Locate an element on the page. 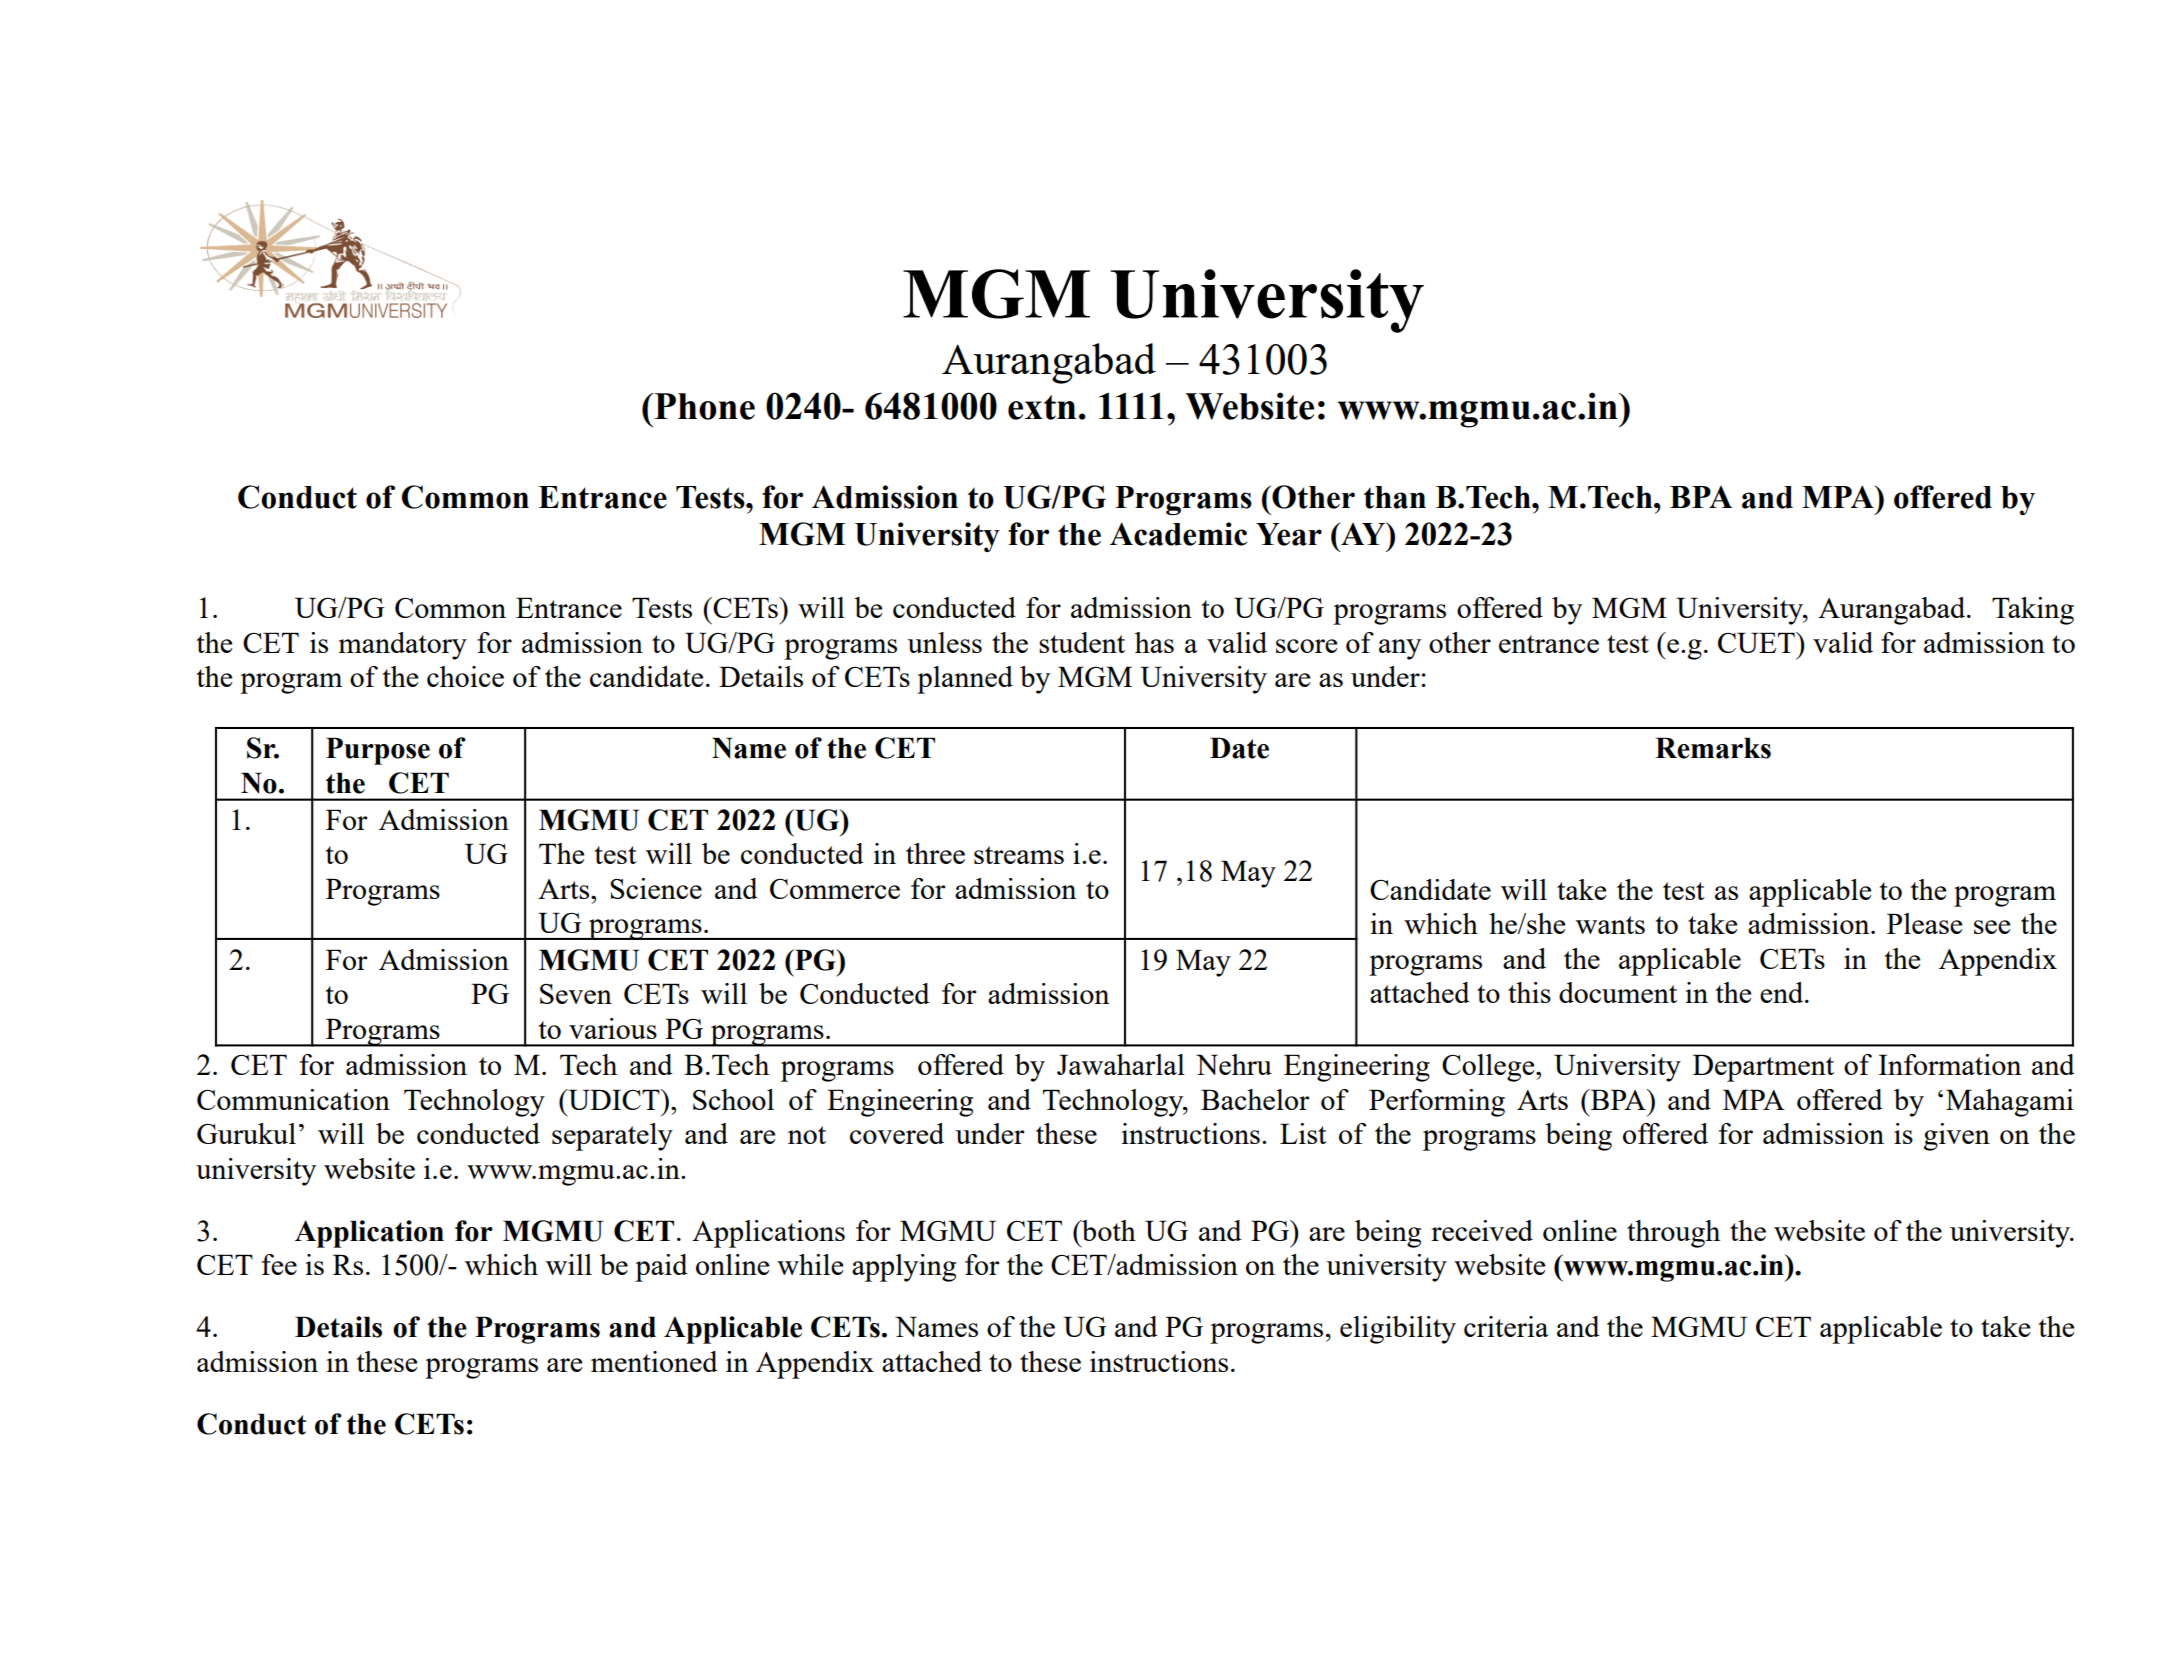 The height and width of the page is (1671, 2162). Phone is located at coordinates (703, 406).
